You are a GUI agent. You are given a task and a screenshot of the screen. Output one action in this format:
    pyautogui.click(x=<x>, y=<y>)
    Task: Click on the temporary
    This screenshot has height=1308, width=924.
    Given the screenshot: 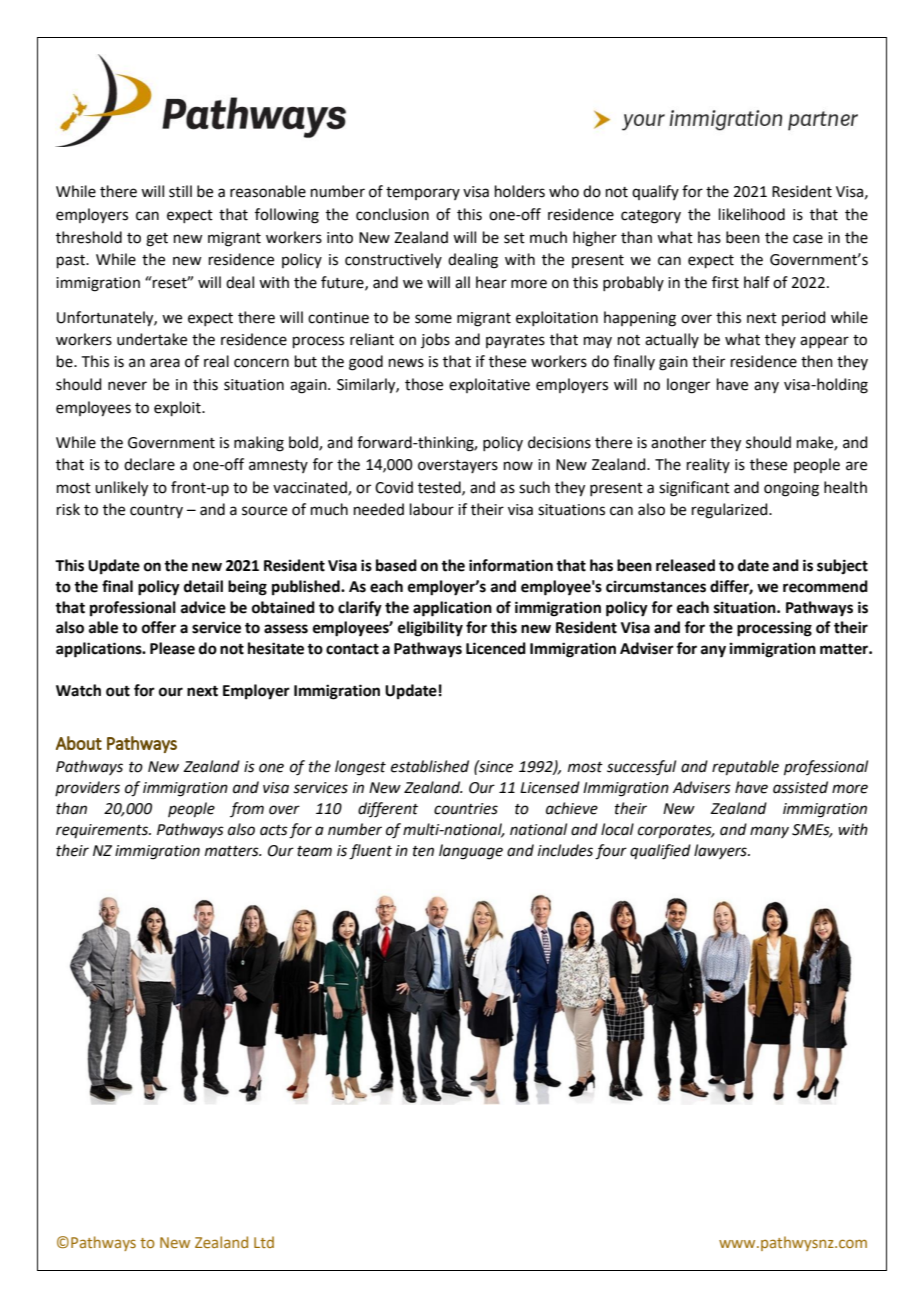 What is the action you would take?
    pyautogui.click(x=423, y=193)
